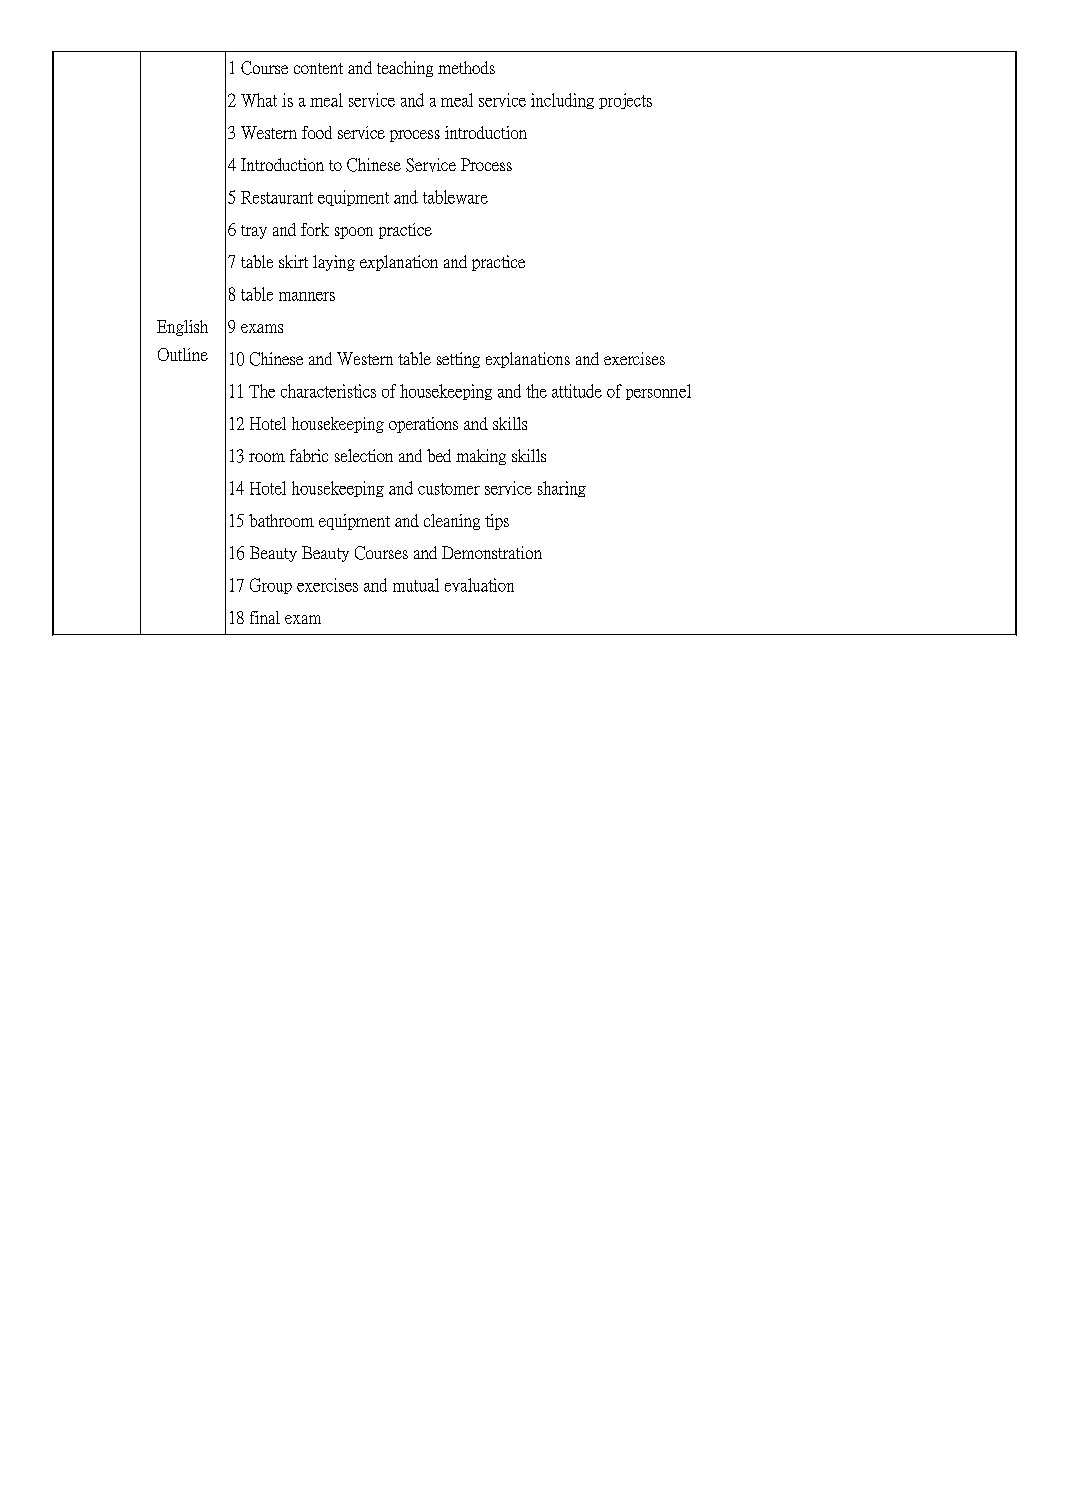  What do you see at coordinates (479, 585) in the image?
I see `evaluation` at bounding box center [479, 585].
